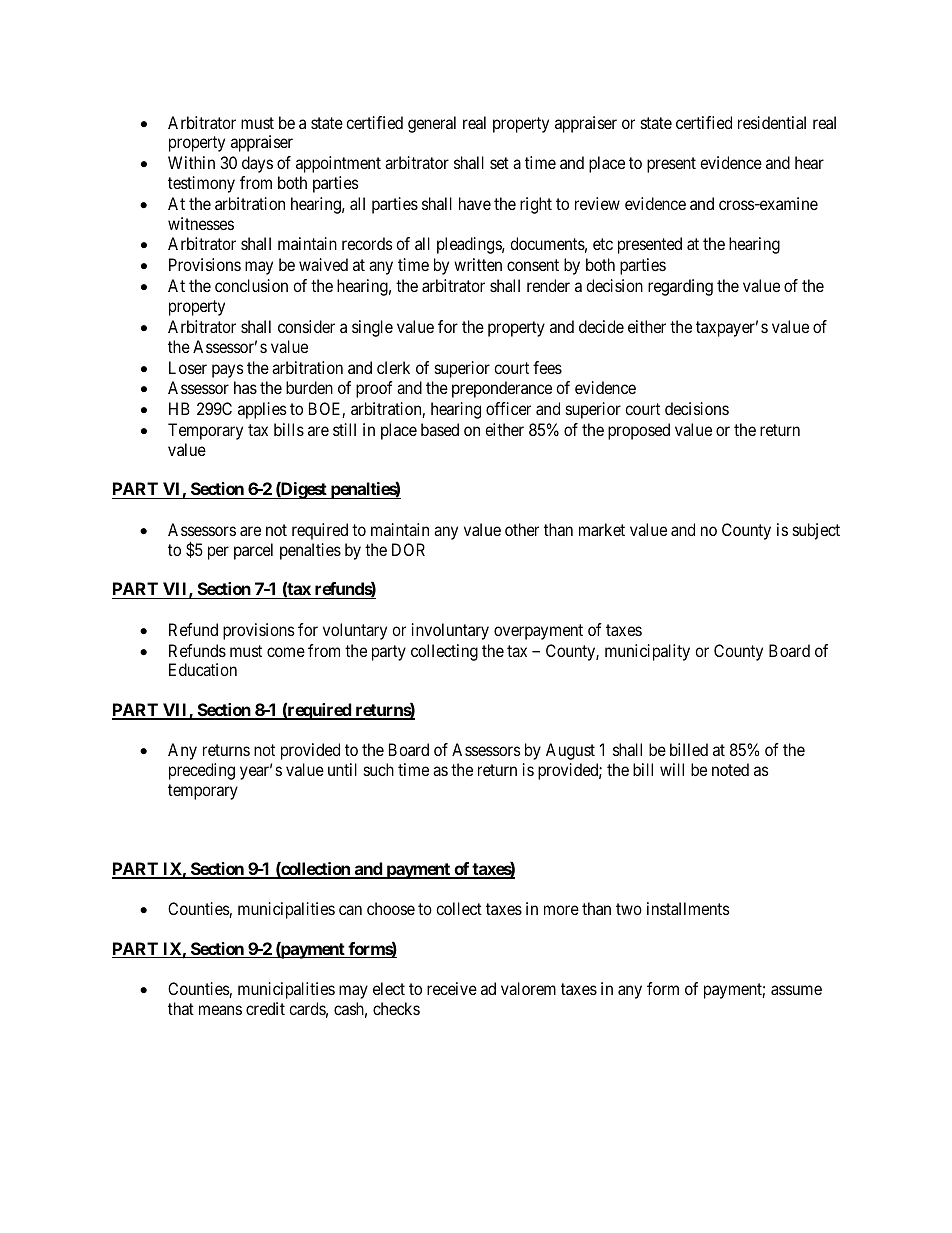 The image size is (952, 1233). Describe the element at coordinates (672, 769) in the document. I see `will` at that location.
